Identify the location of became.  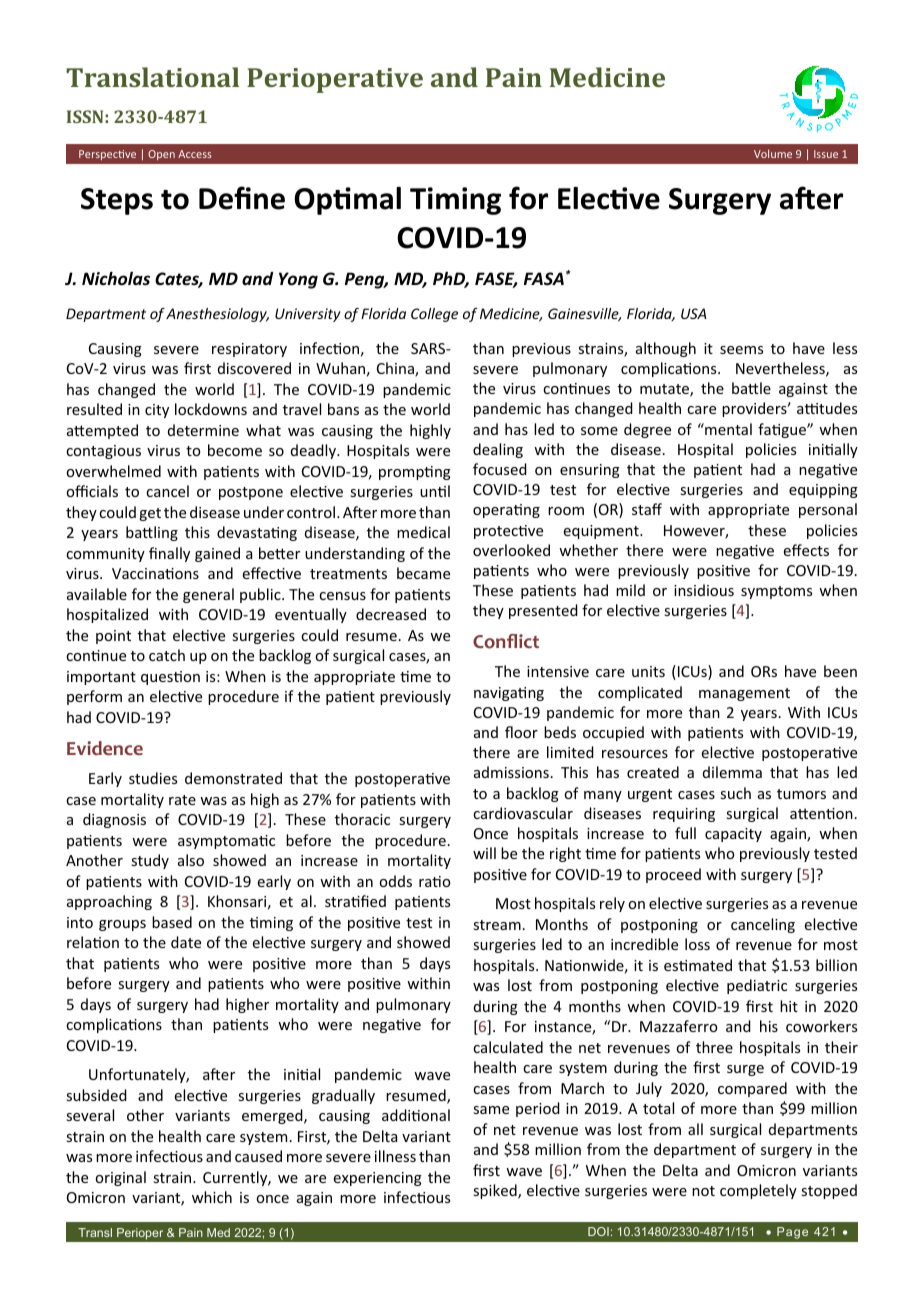
(423, 573).
